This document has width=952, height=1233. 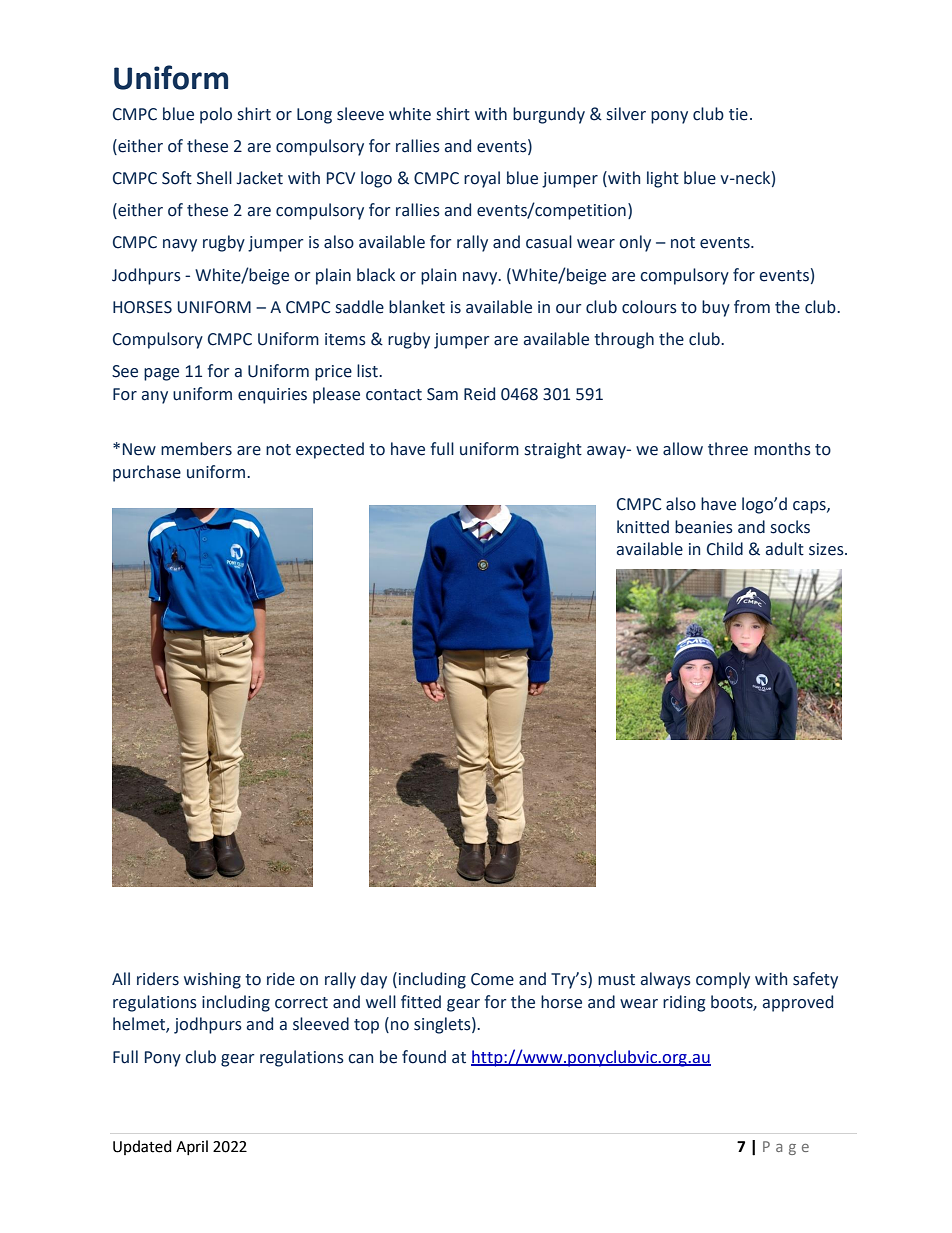 What do you see at coordinates (147, 473) in the document?
I see `purchase` at bounding box center [147, 473].
